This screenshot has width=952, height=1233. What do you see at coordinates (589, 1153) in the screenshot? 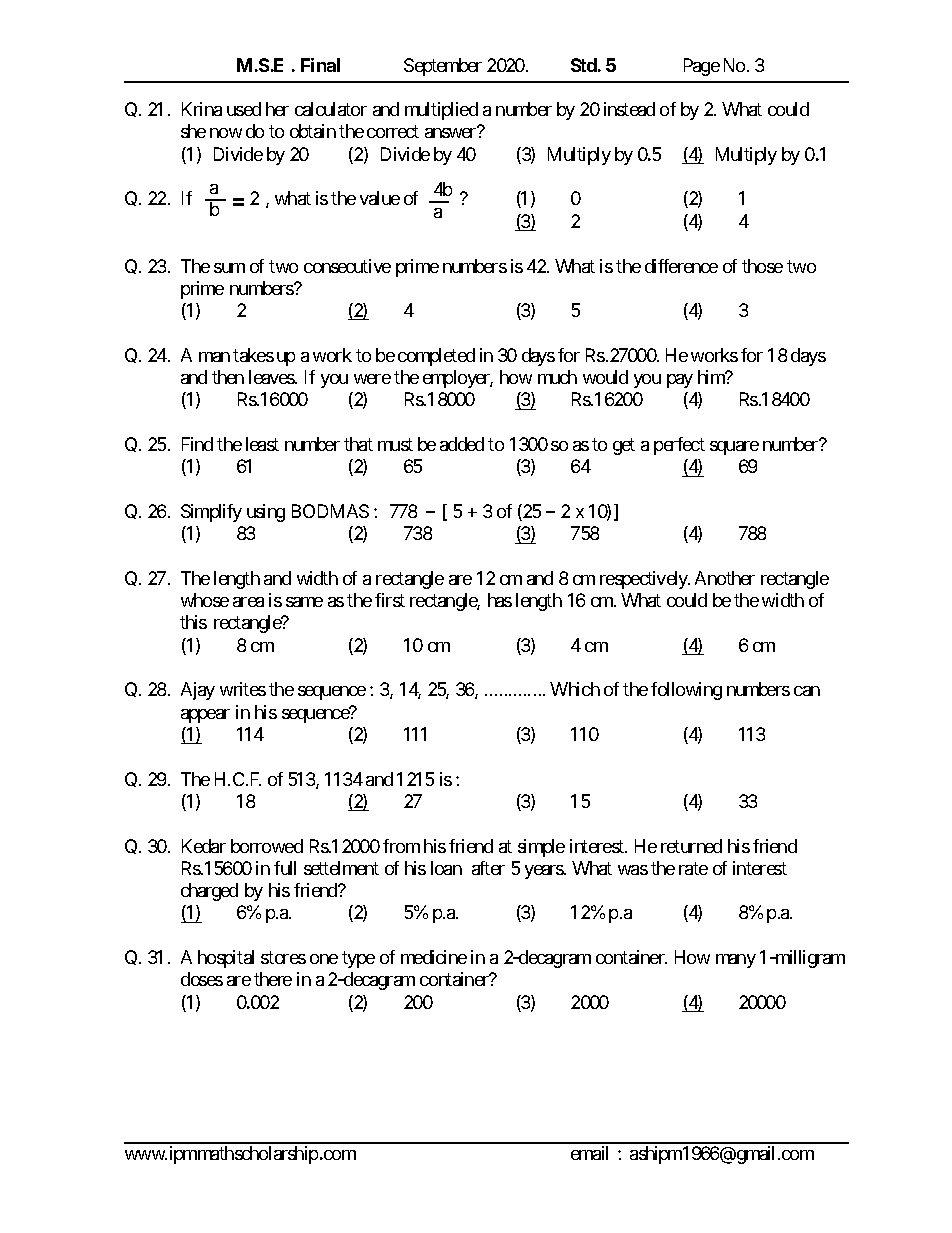
I see `email` at bounding box center [589, 1153].
